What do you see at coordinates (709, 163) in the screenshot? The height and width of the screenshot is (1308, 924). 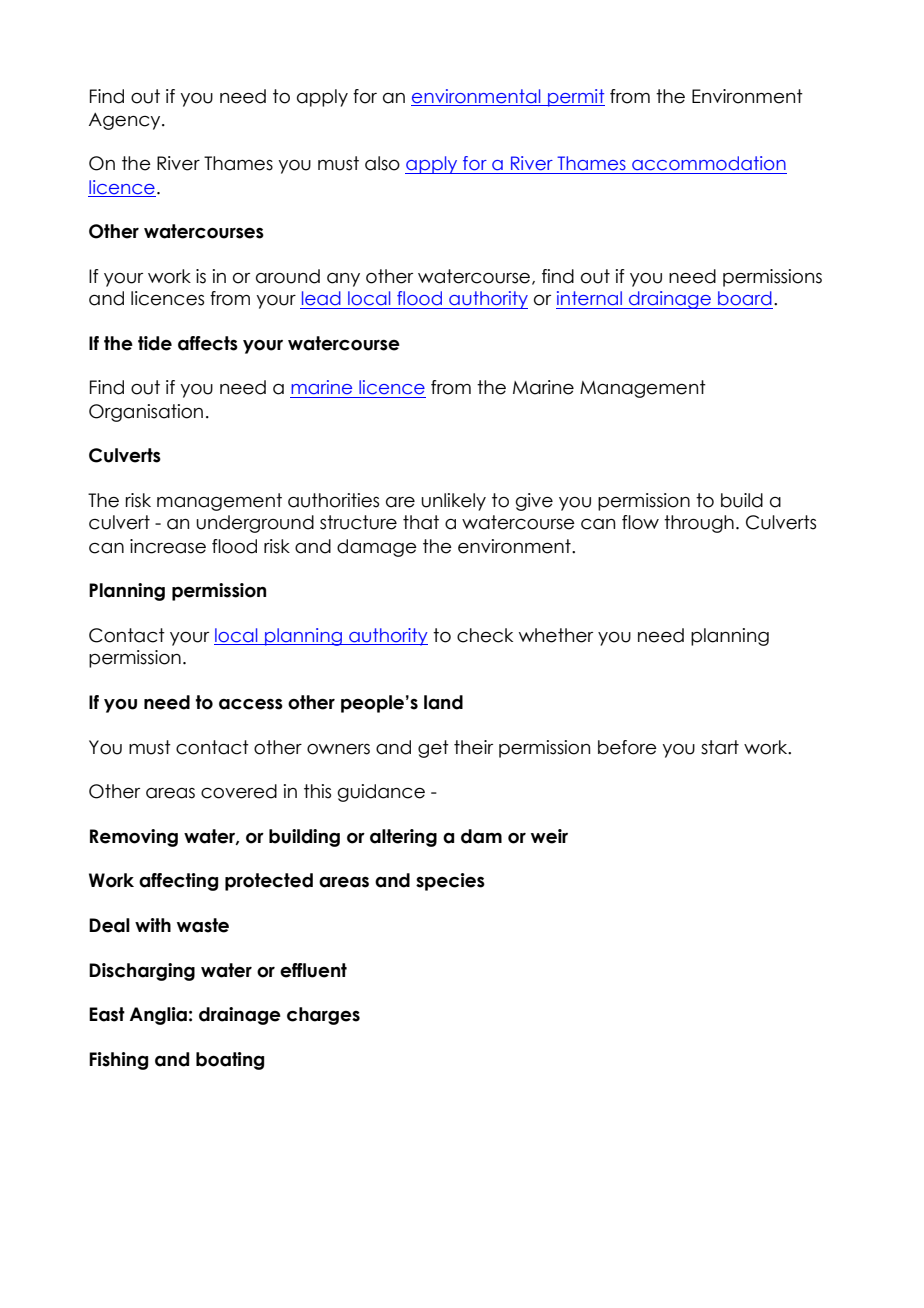 I see `accommodation` at bounding box center [709, 163].
